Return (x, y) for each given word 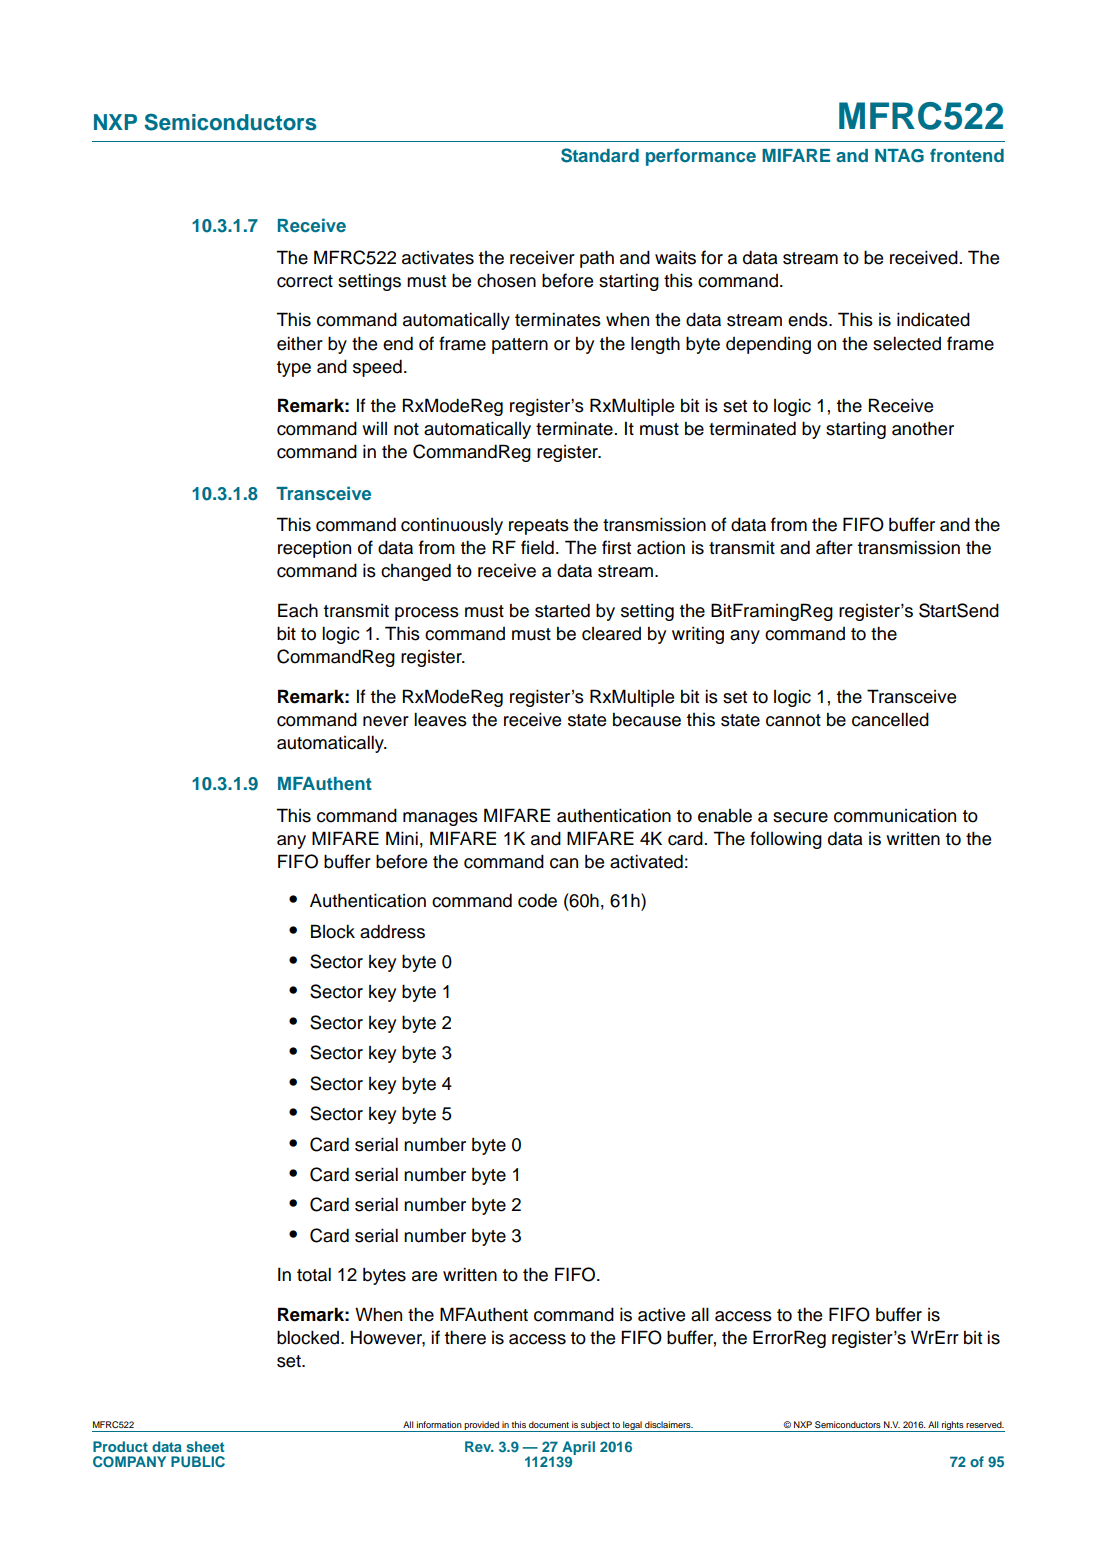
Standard (600, 155)
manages (440, 819)
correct (305, 281)
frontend (967, 155)
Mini (402, 838)
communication (895, 815)
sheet (205, 1446)
